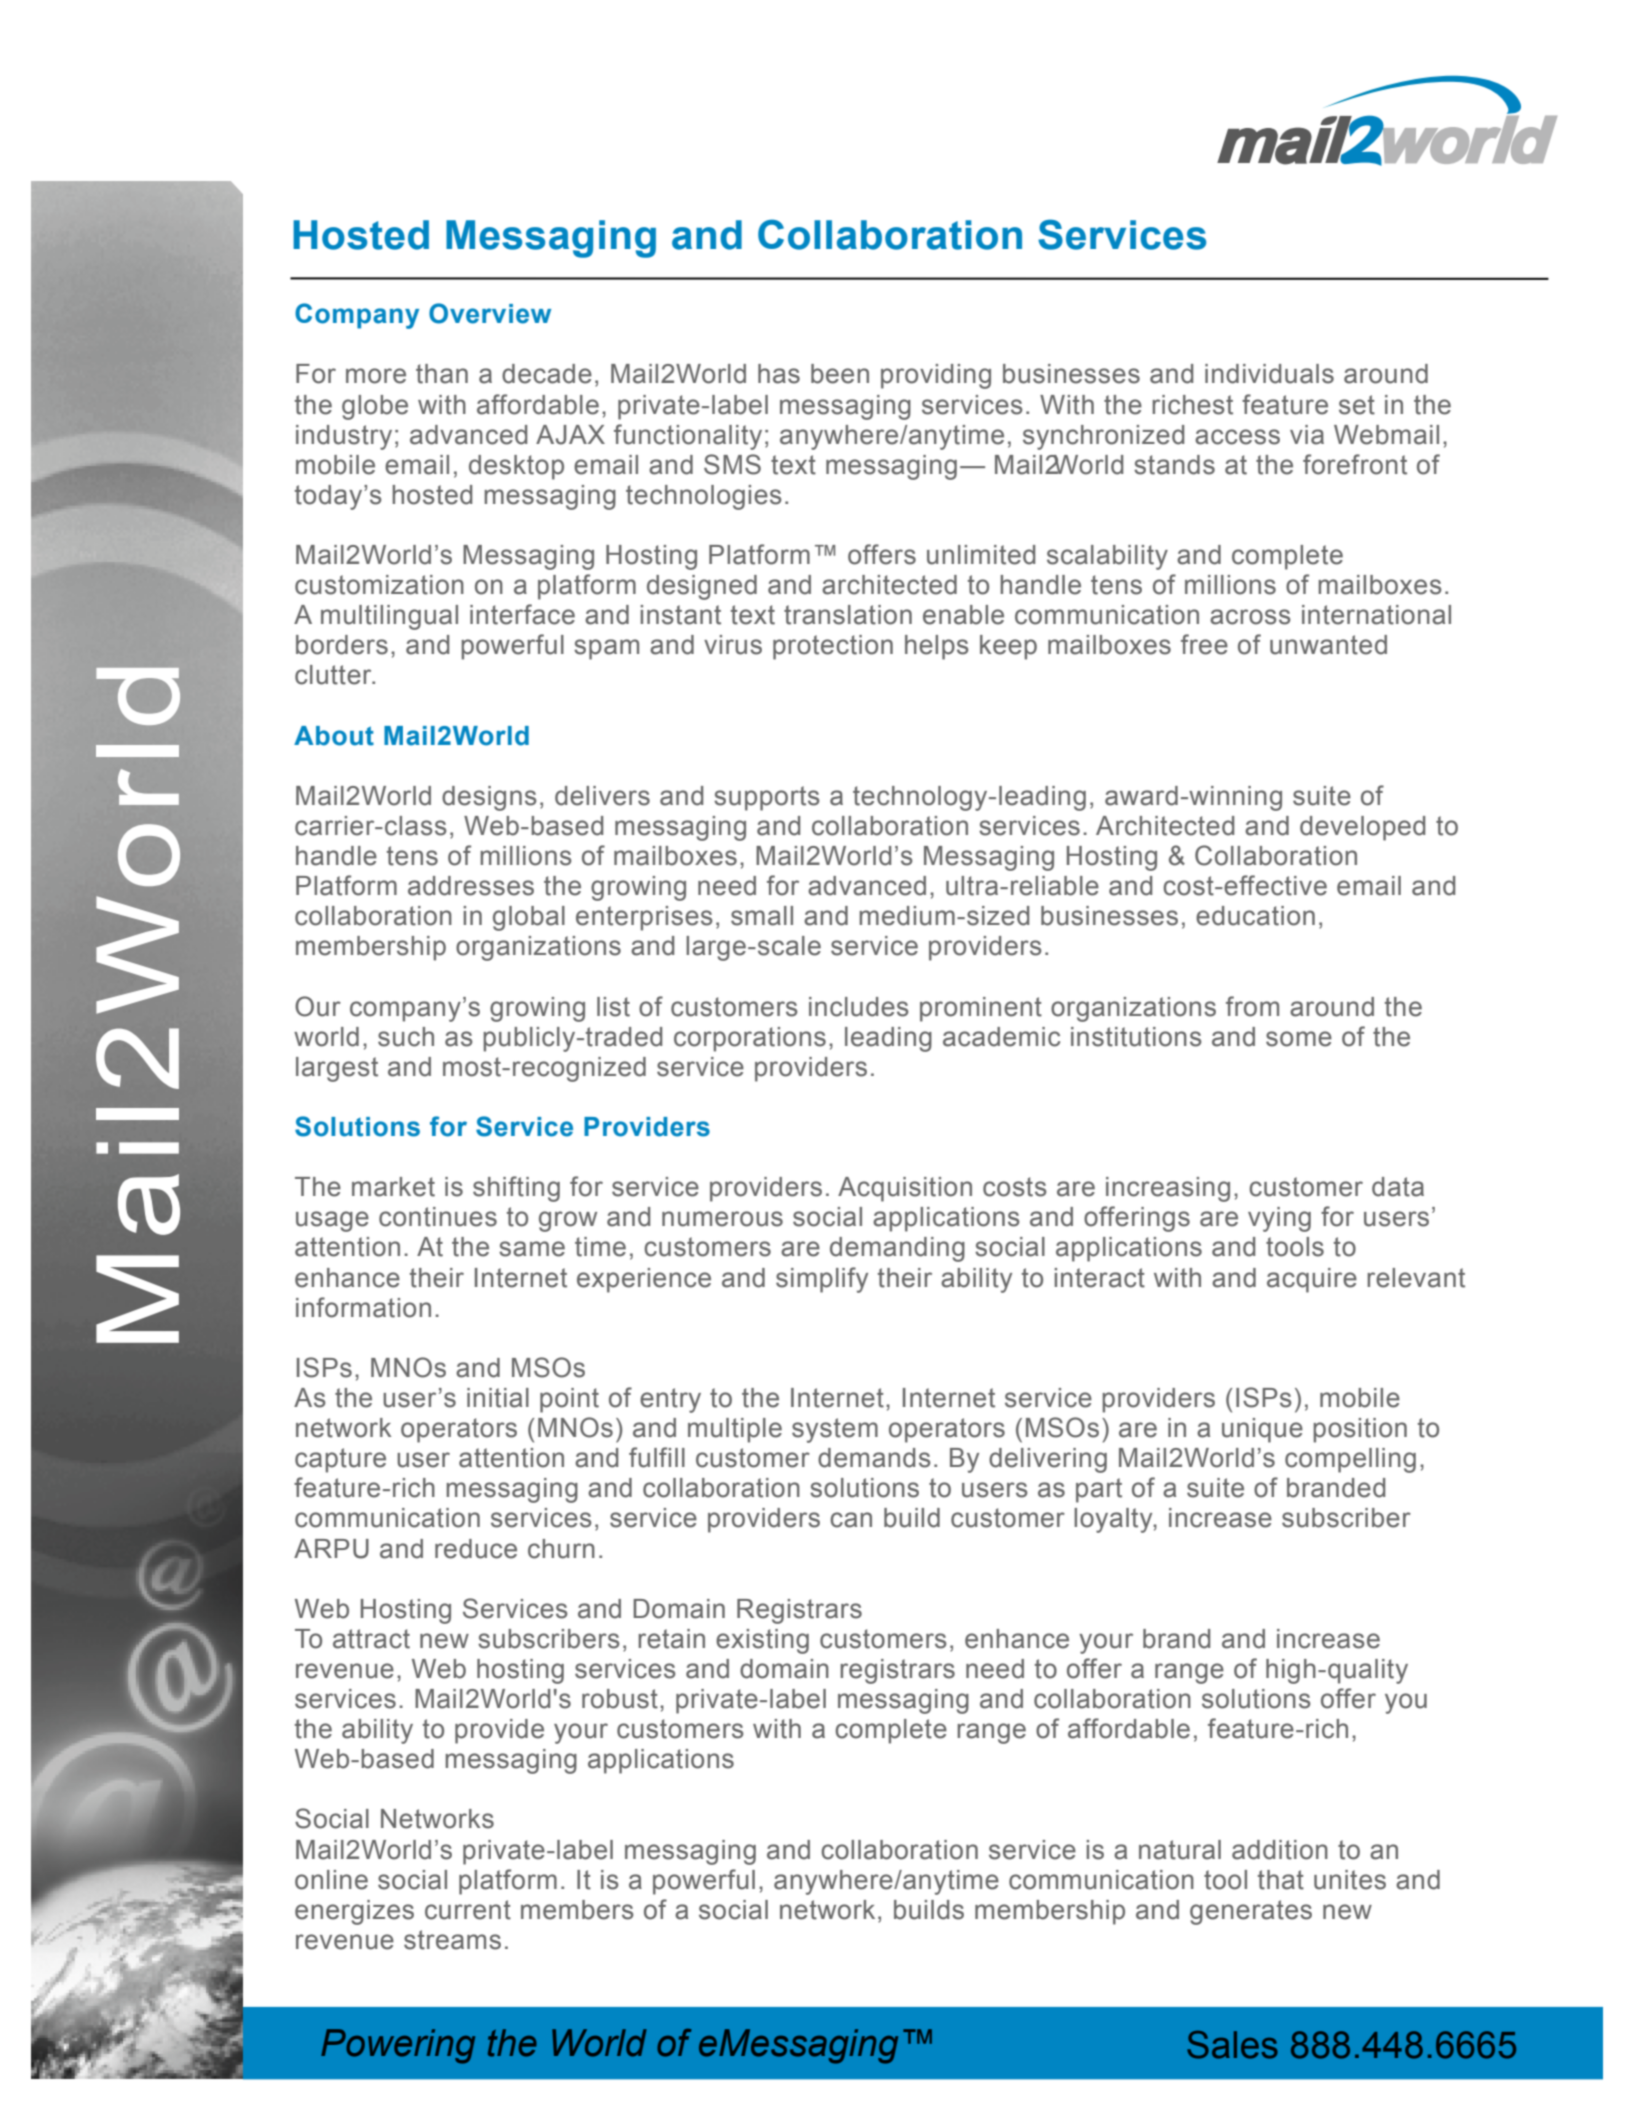  What do you see at coordinates (840, 374) in the screenshot?
I see `been` at bounding box center [840, 374].
